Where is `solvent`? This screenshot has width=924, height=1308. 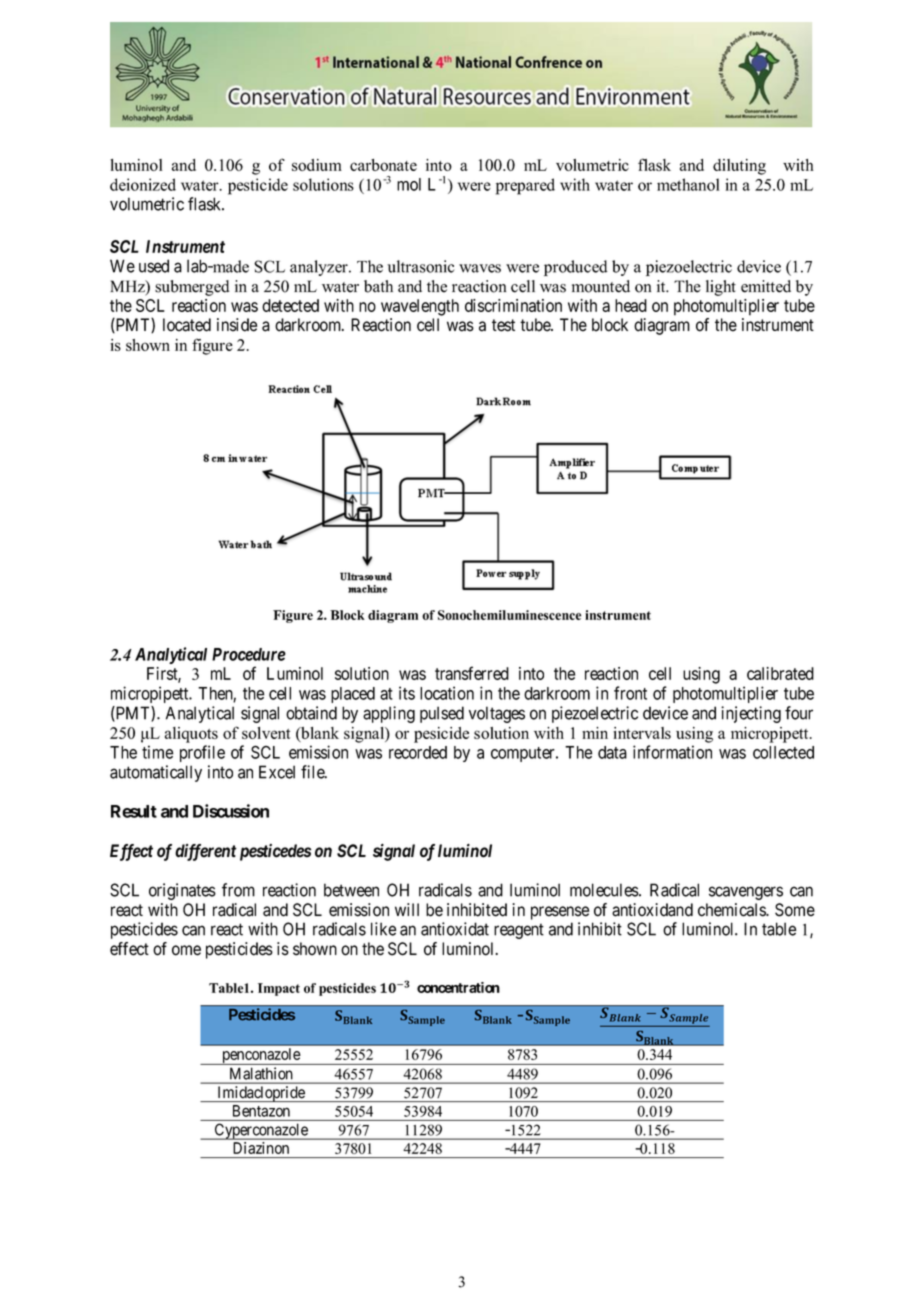 solvent is located at coordinates (266, 733).
